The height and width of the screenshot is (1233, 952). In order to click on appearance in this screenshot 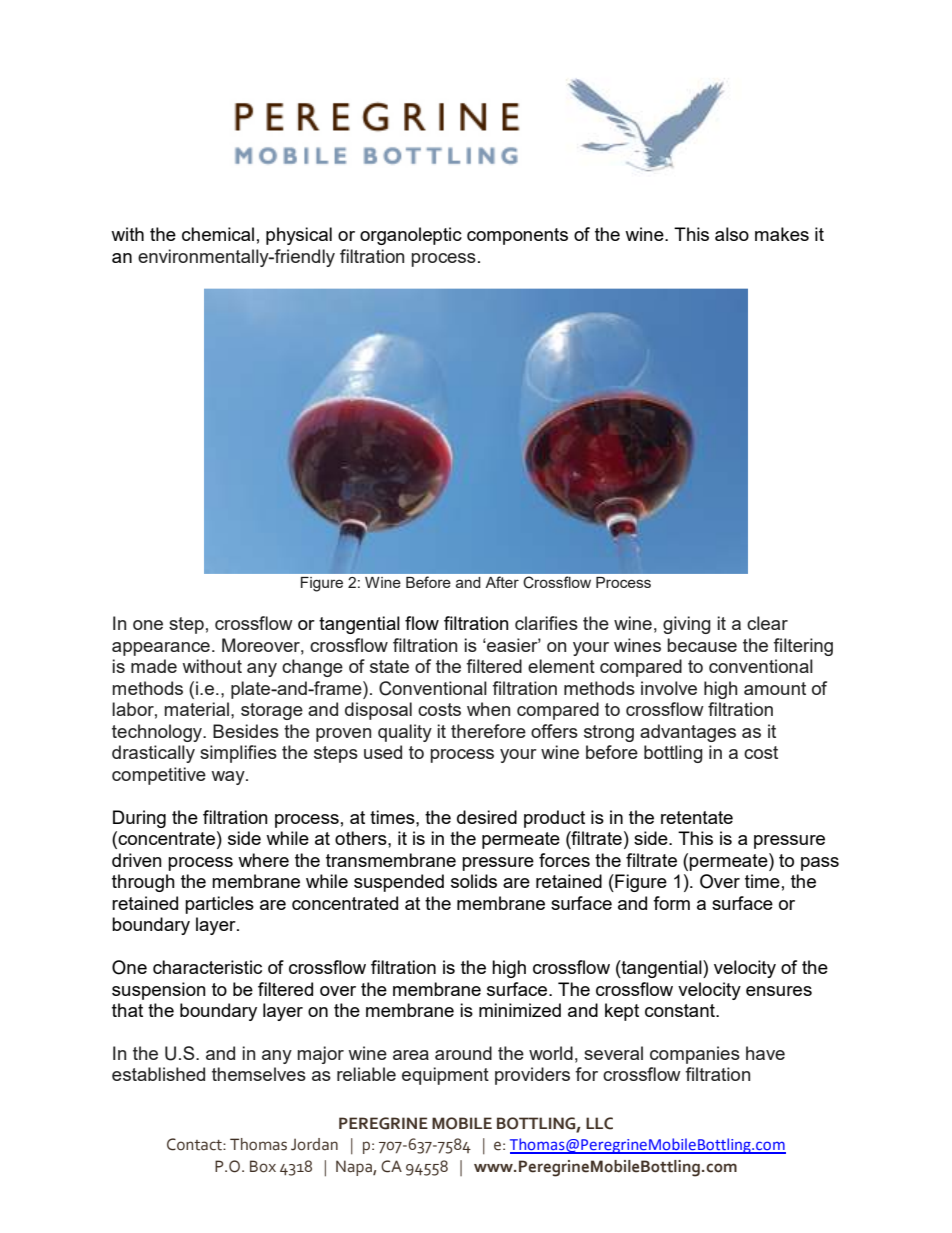, I will do `click(161, 649)`.
